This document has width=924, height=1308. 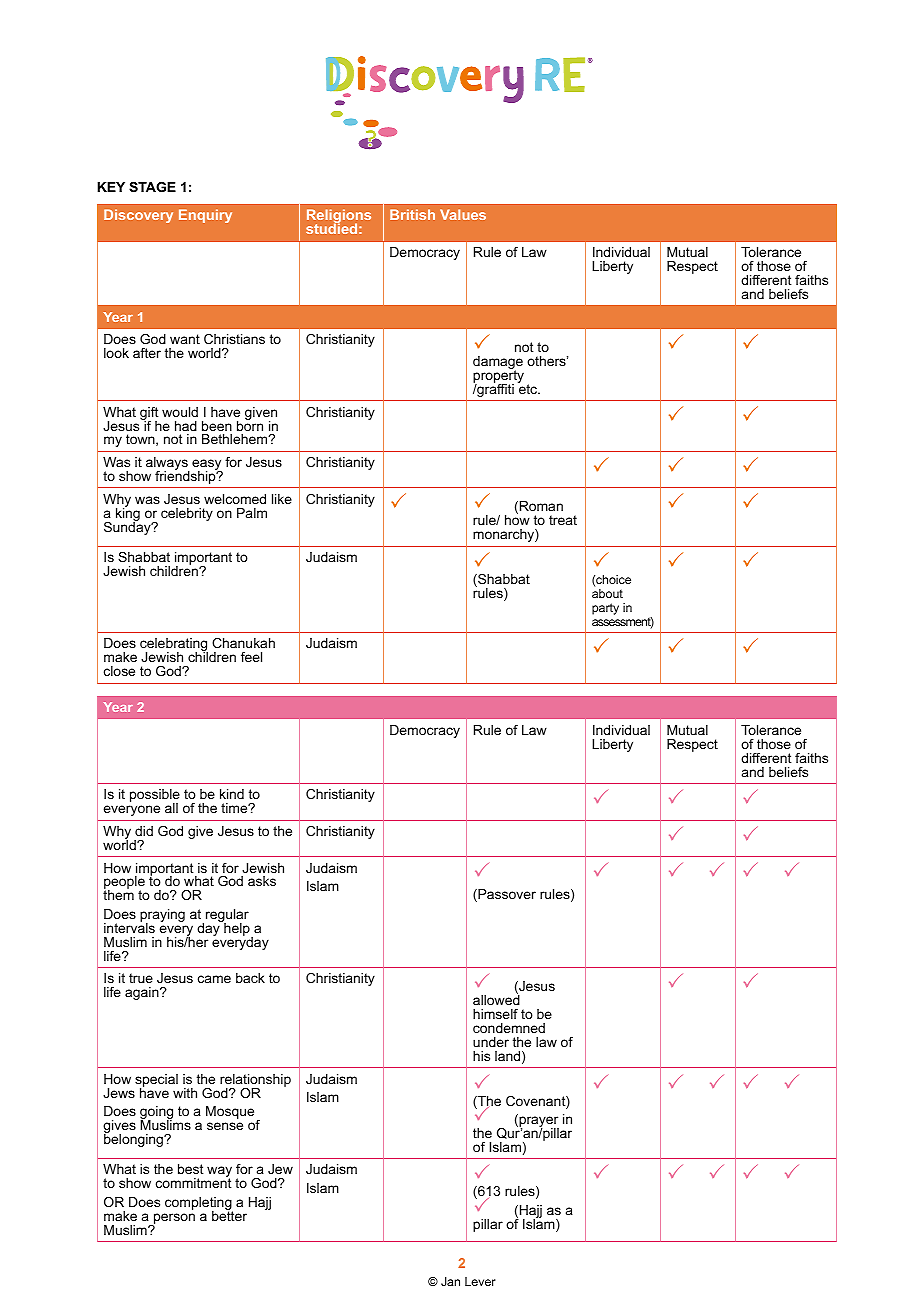 I want to click on like, so click(x=282, y=499).
